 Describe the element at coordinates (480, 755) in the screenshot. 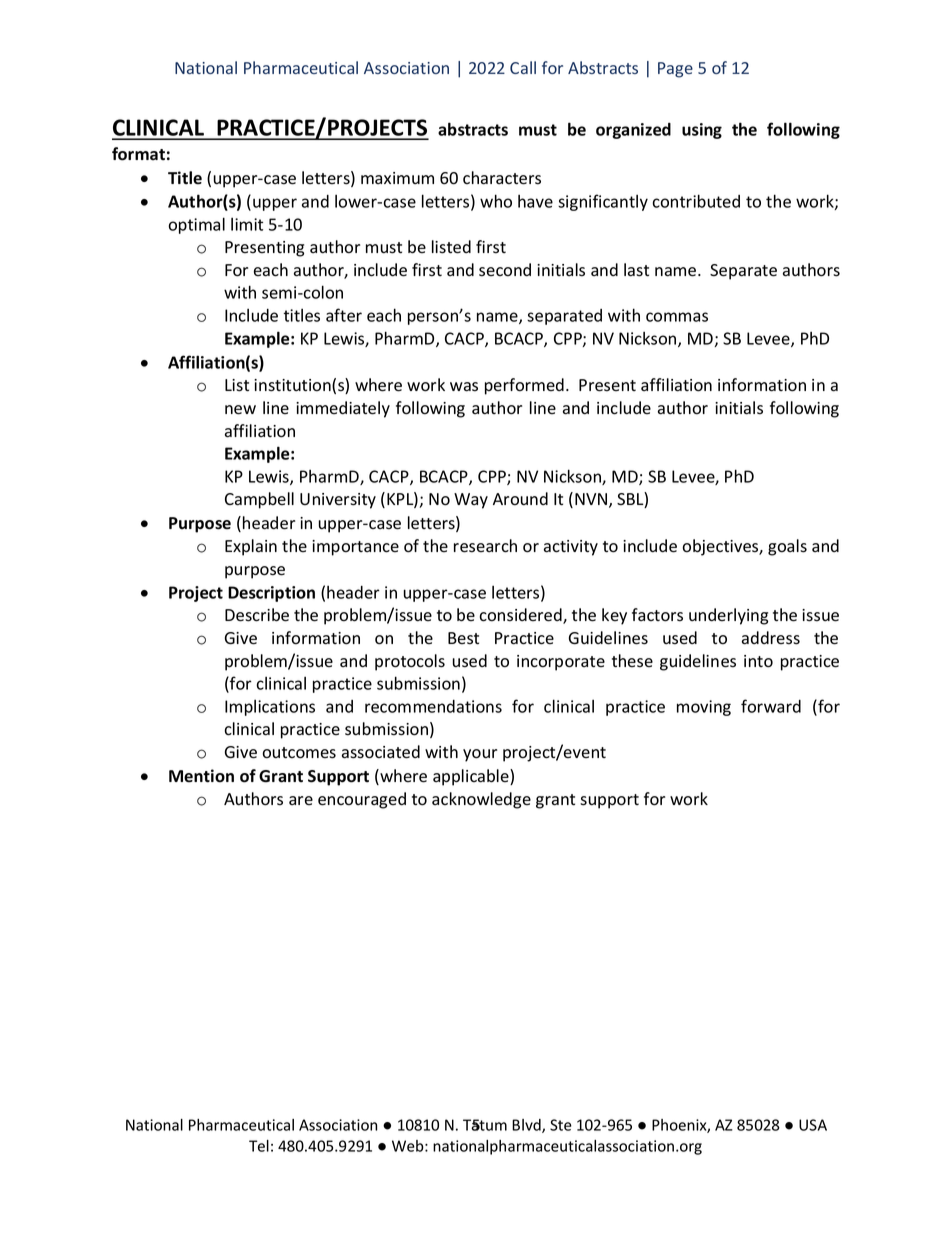

I see `your` at that location.
